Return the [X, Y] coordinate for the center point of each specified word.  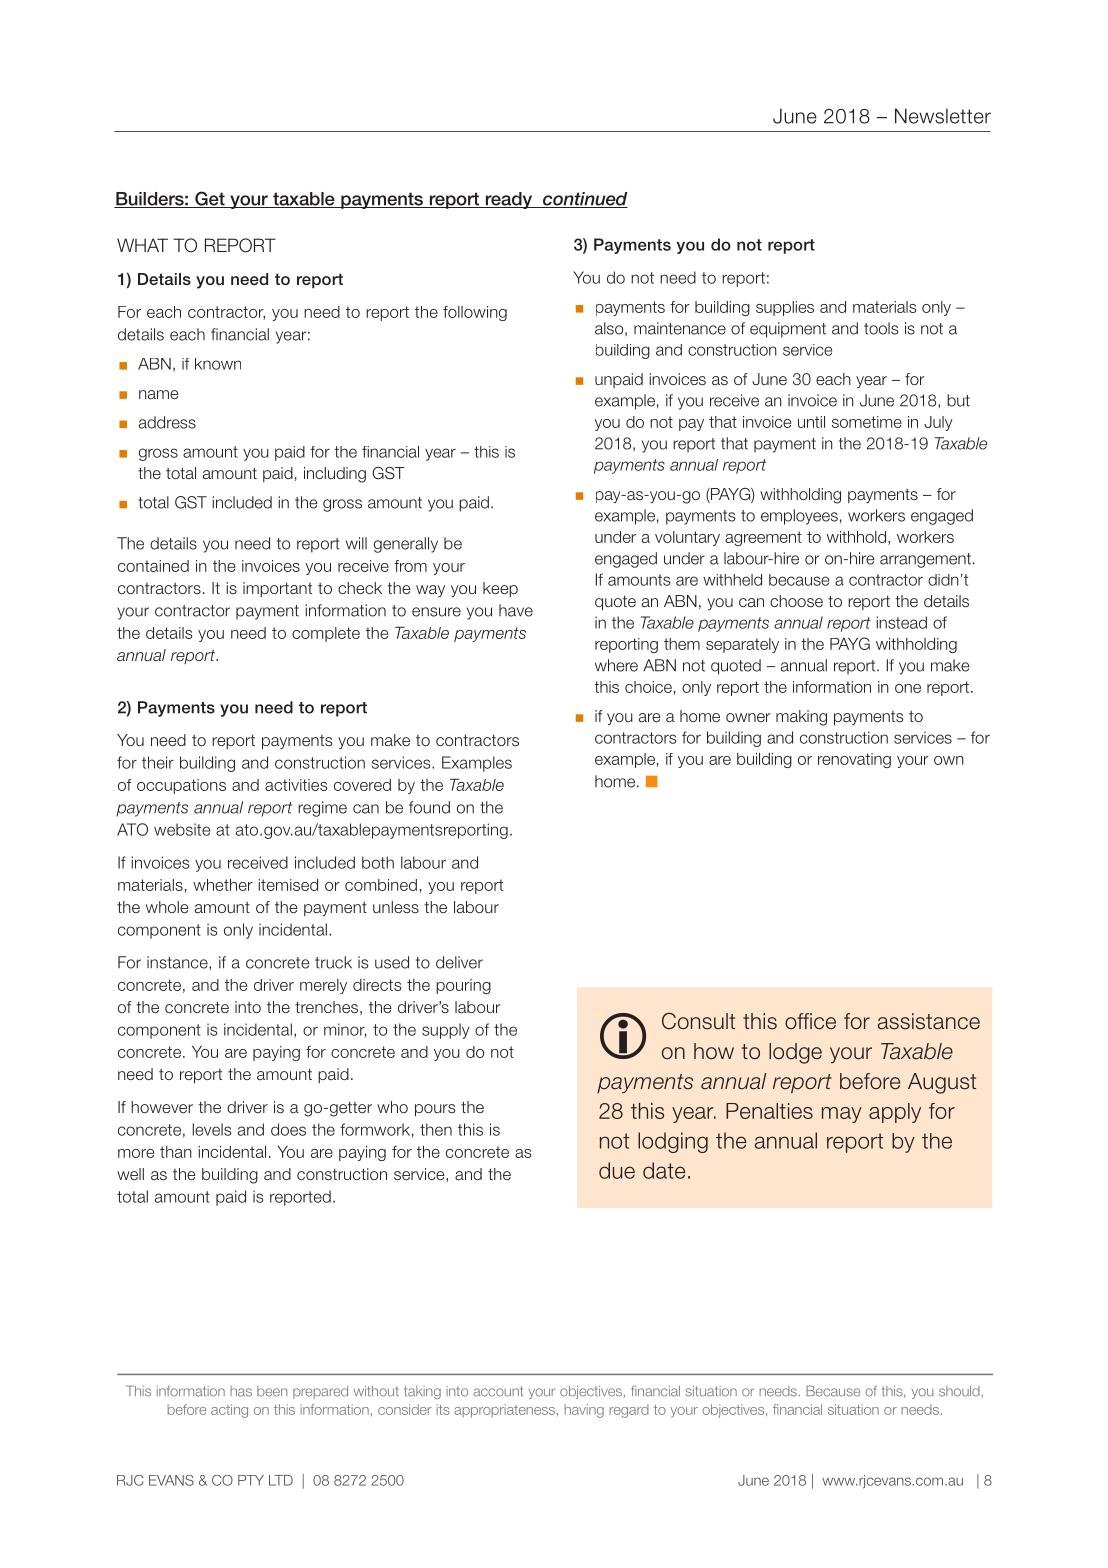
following [475, 313]
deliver [459, 962]
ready [508, 200]
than [176, 1152]
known [218, 364]
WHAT [142, 245]
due [617, 1170]
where [616, 665]
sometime [867, 422]
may [842, 1115]
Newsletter [943, 116]
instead [901, 622]
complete [326, 634]
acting [229, 1411]
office [810, 1021]
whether [223, 885]
